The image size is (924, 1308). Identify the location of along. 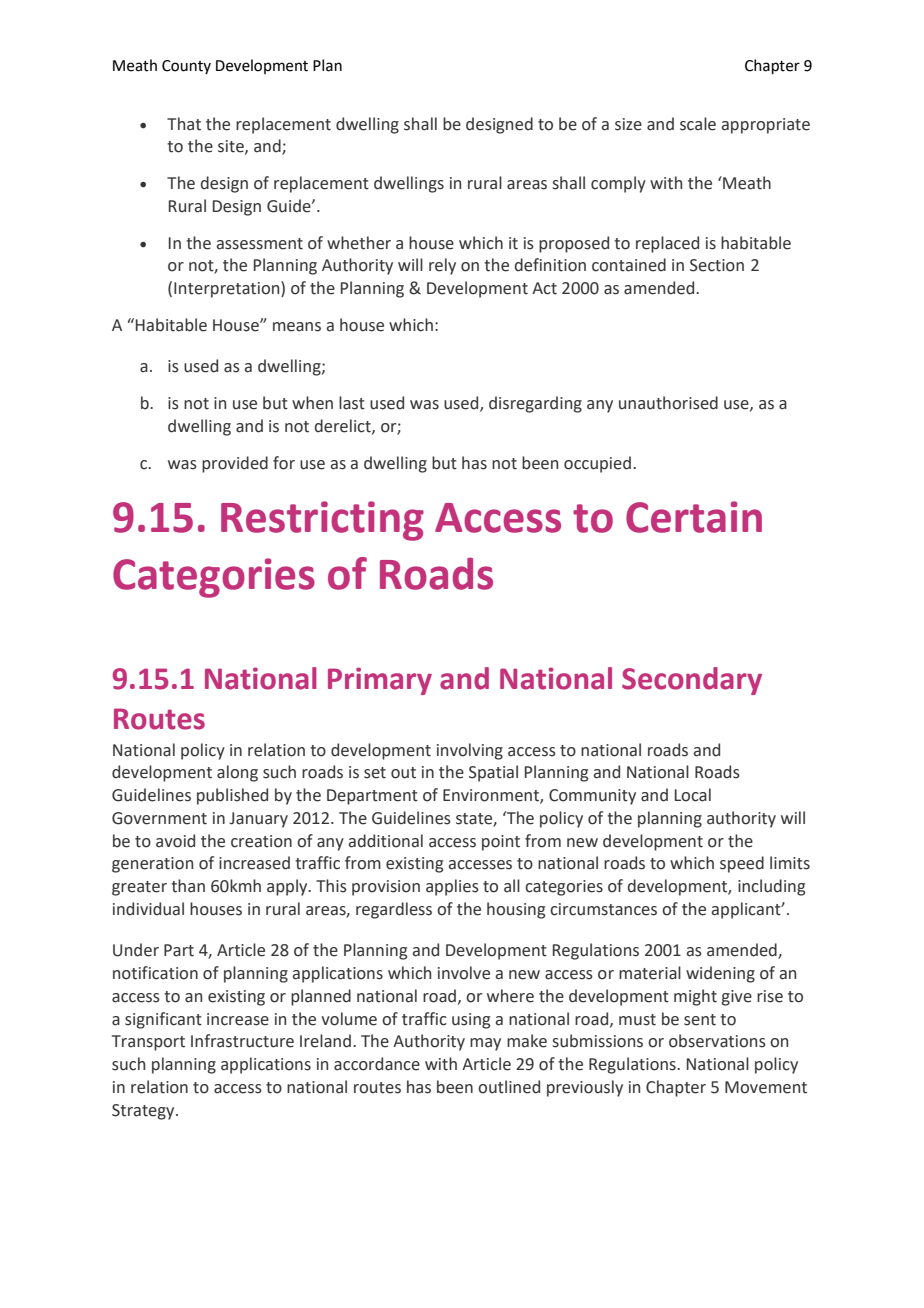
(237, 773).
